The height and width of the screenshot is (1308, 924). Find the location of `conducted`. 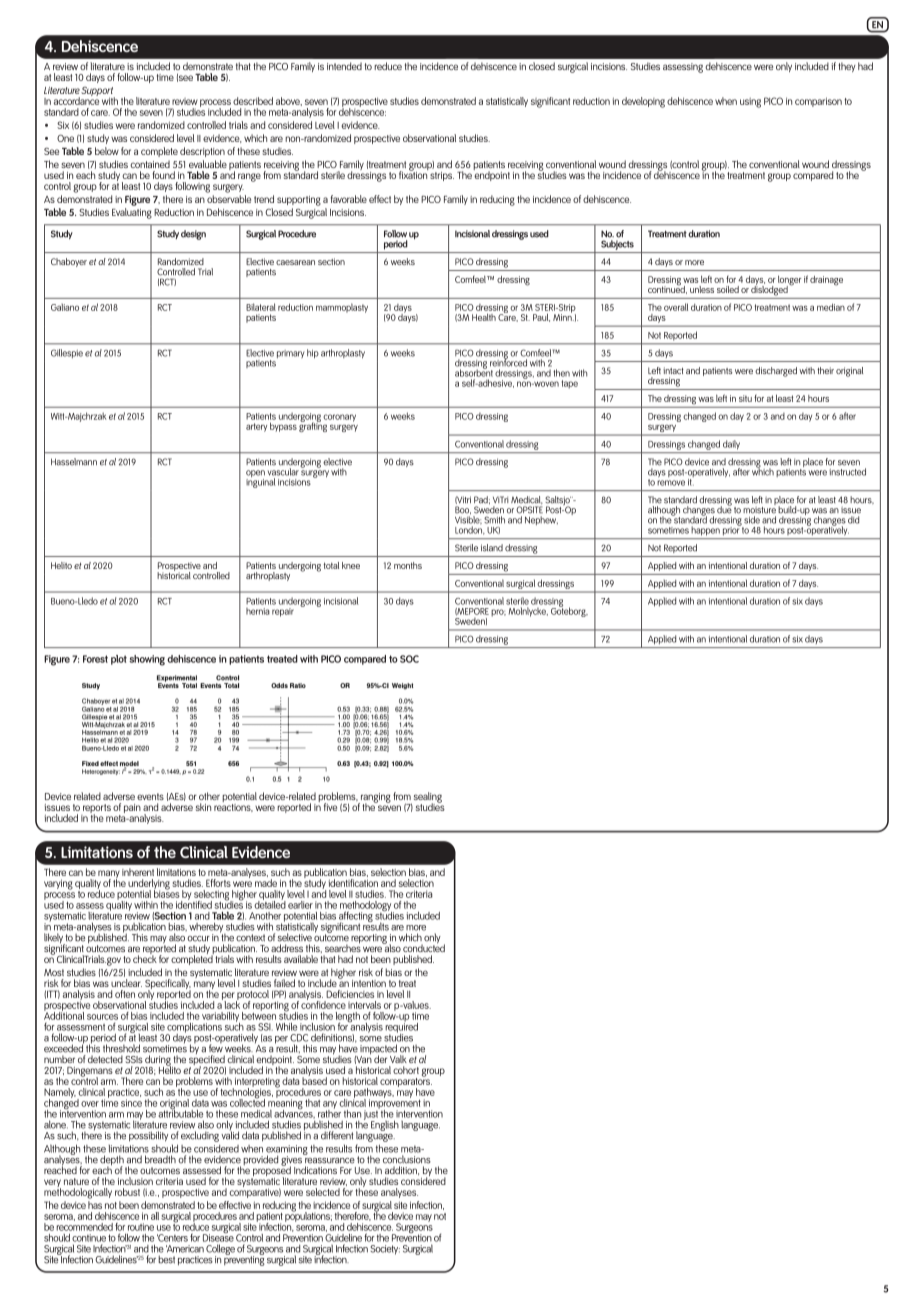

conducted is located at coordinates (424, 947).
